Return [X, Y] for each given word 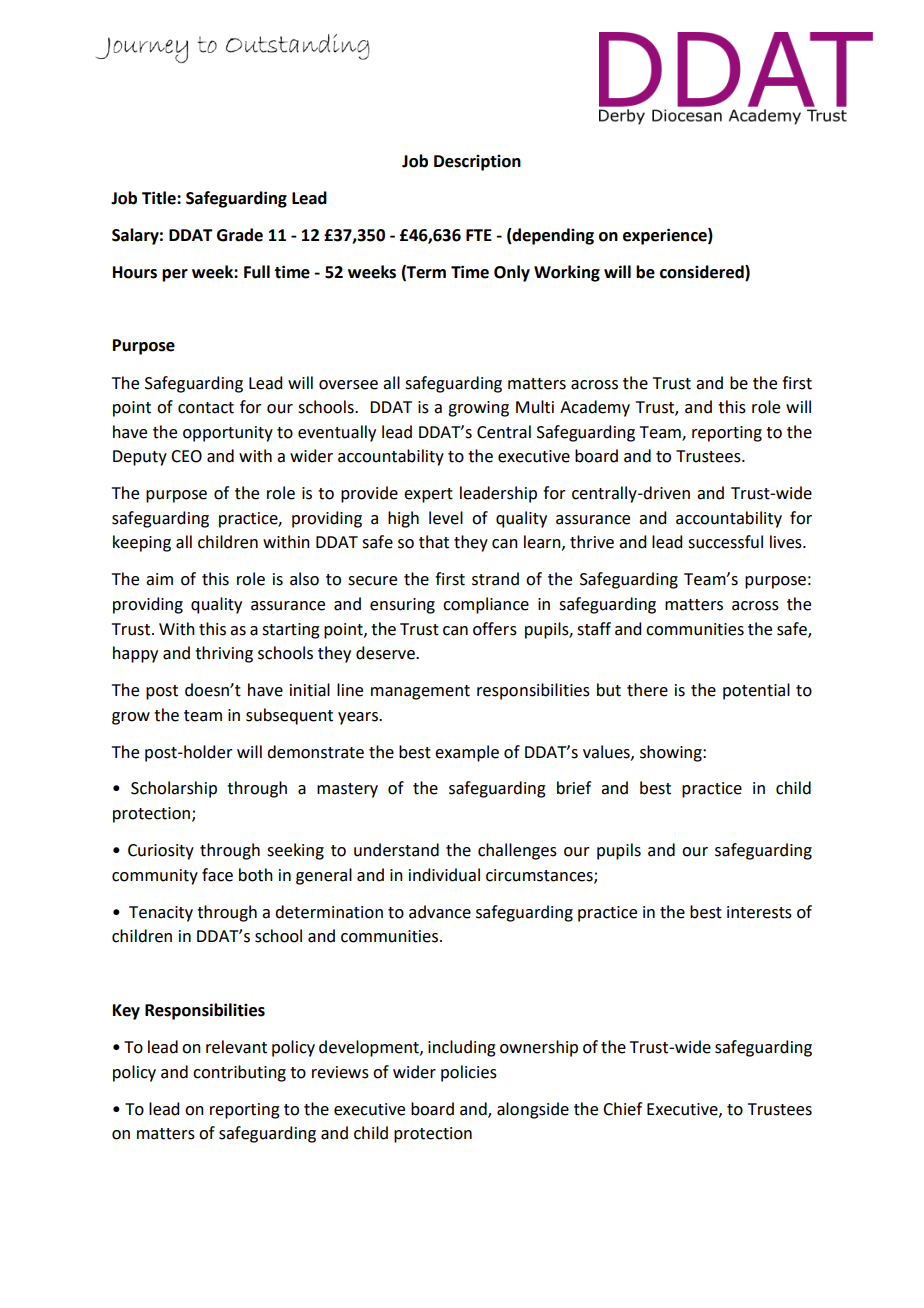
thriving [224, 654]
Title [160, 198]
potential [756, 691]
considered [703, 272]
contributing [239, 1073]
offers [495, 629]
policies [469, 1073]
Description [477, 163]
